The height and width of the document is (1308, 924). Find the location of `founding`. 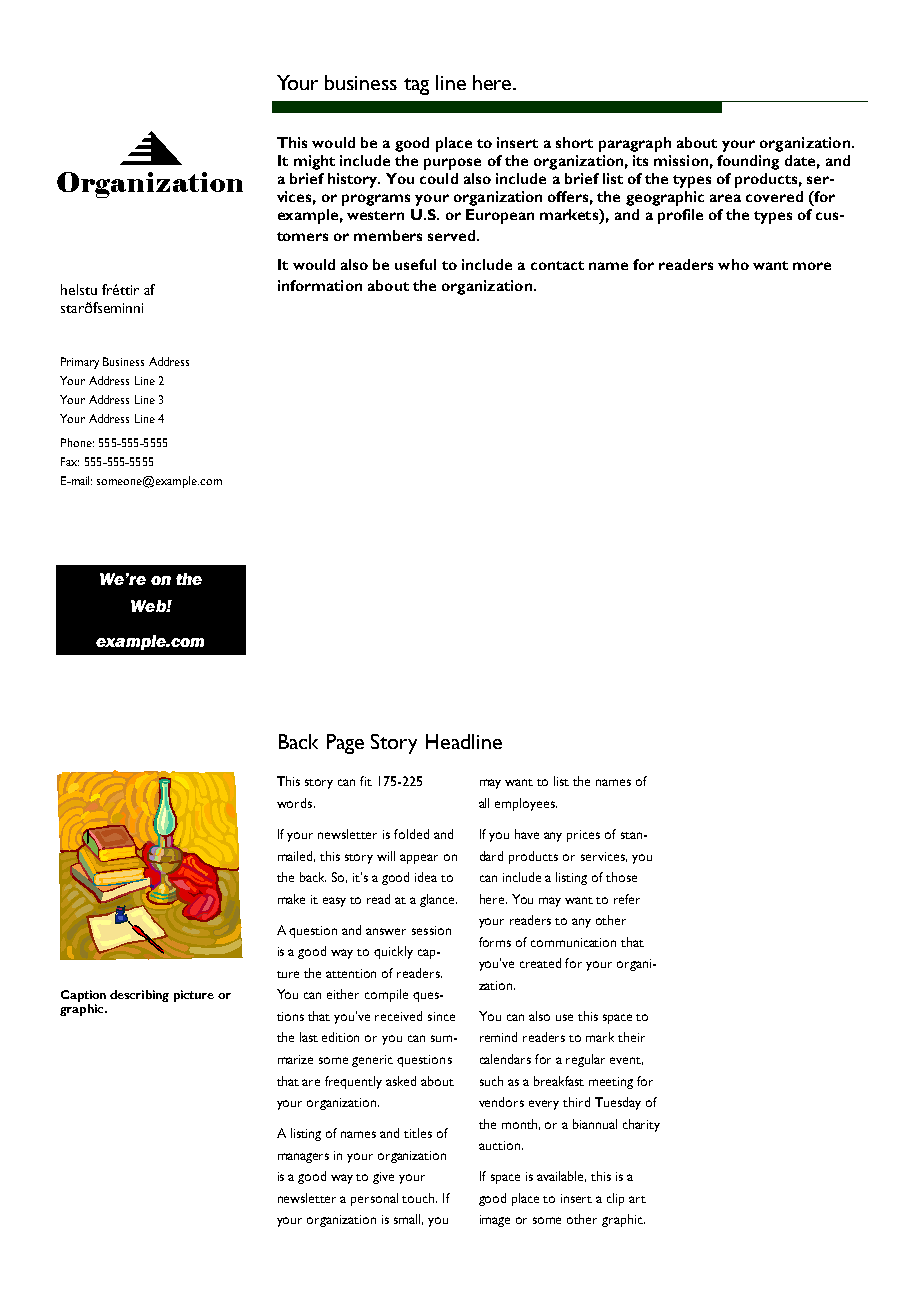

founding is located at coordinates (748, 162).
